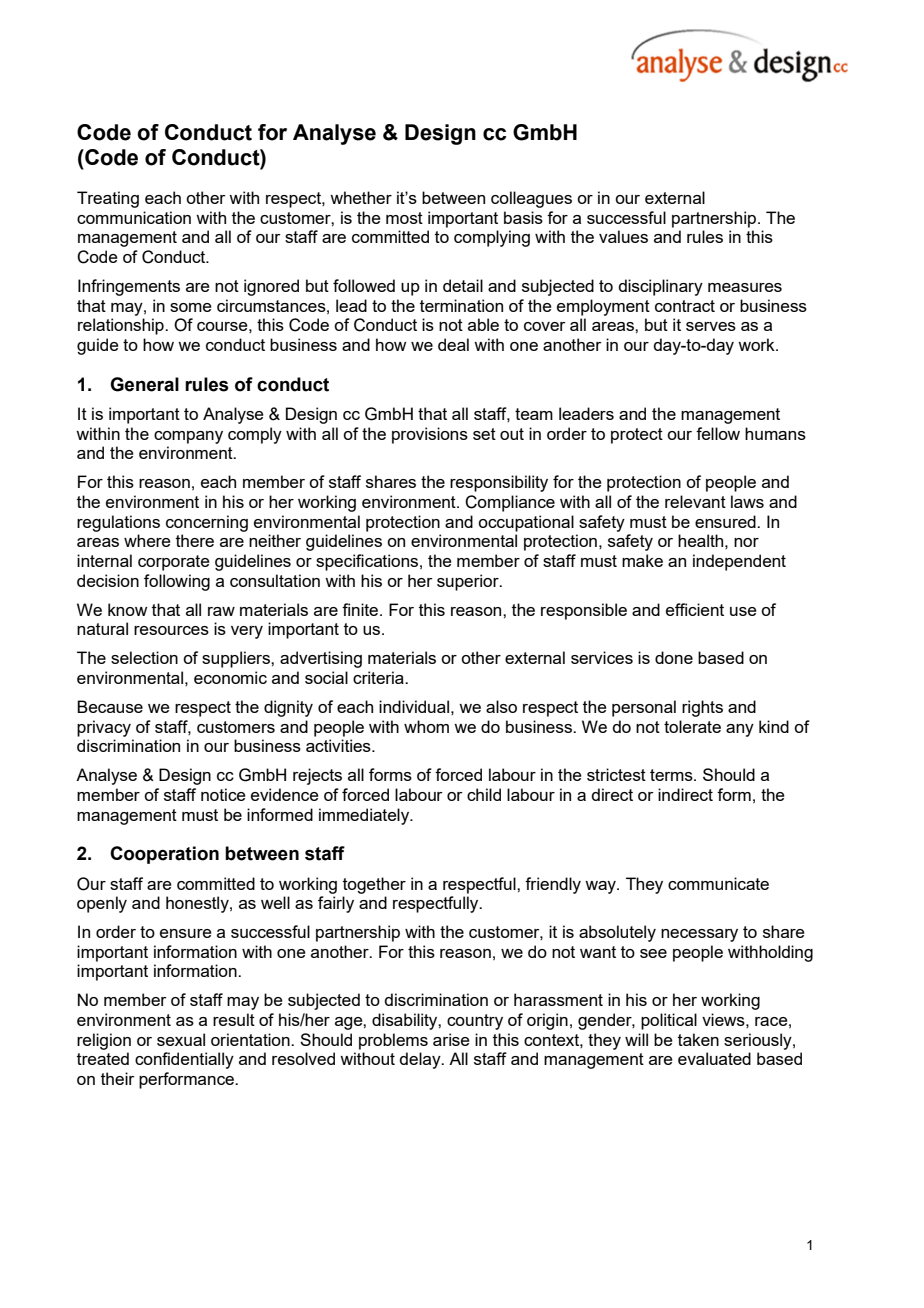  I want to click on confidentially, so click(184, 1060).
